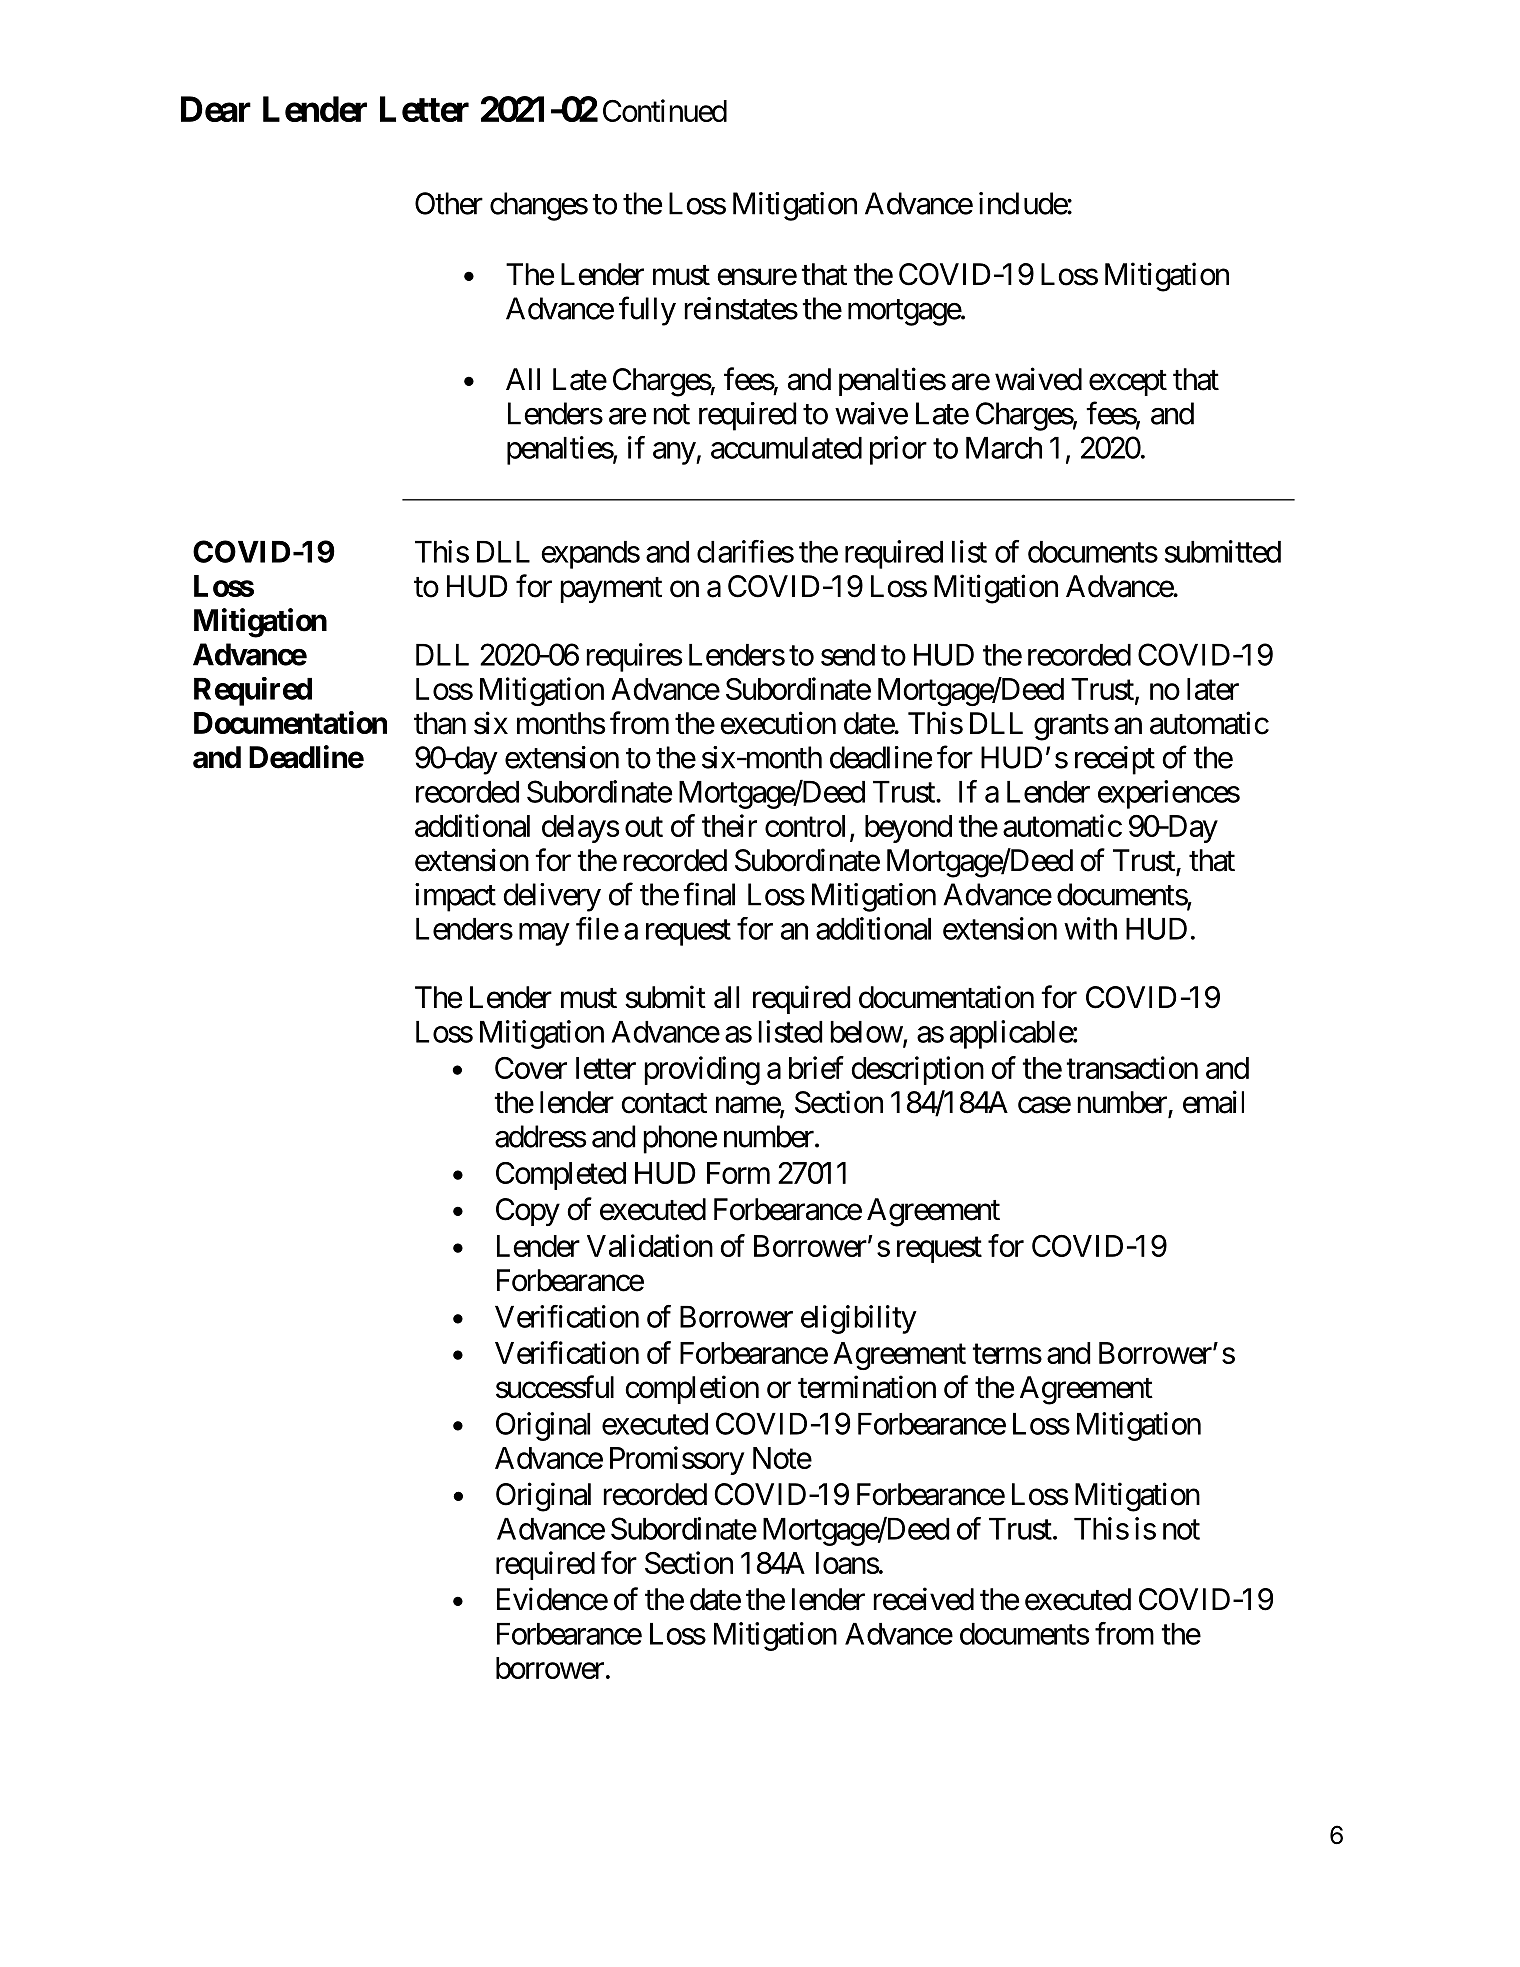 This screenshot has width=1520, height=1967. What do you see at coordinates (449, 203) in the screenshot?
I see `Other` at bounding box center [449, 203].
